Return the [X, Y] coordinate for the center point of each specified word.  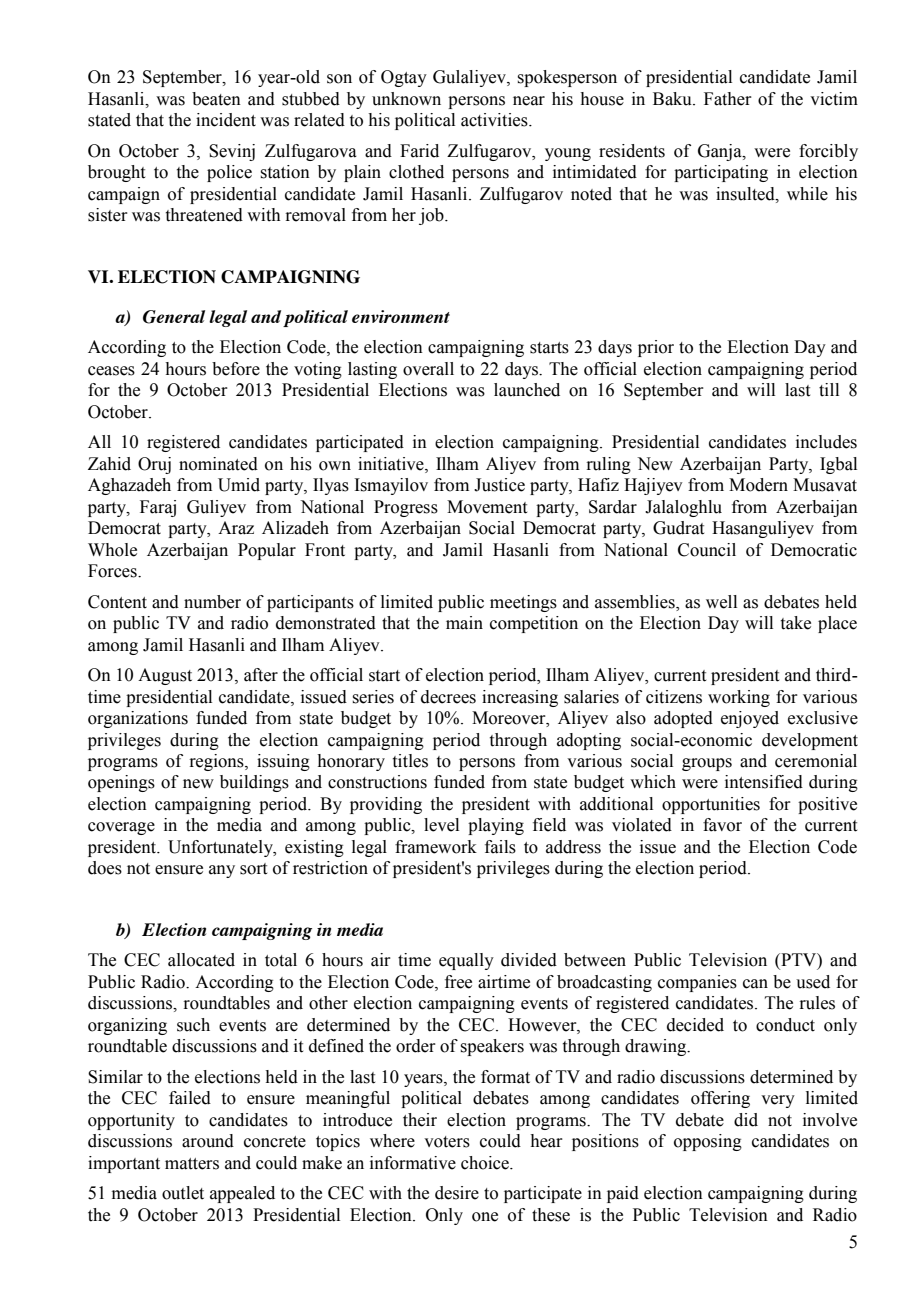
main [464, 623]
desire [457, 1193]
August [165, 676]
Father [728, 99]
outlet [183, 1193]
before [236, 369]
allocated [201, 960]
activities [495, 120]
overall [428, 369]
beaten [216, 99]
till [829, 390]
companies [697, 983]
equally [466, 961]
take [796, 623]
